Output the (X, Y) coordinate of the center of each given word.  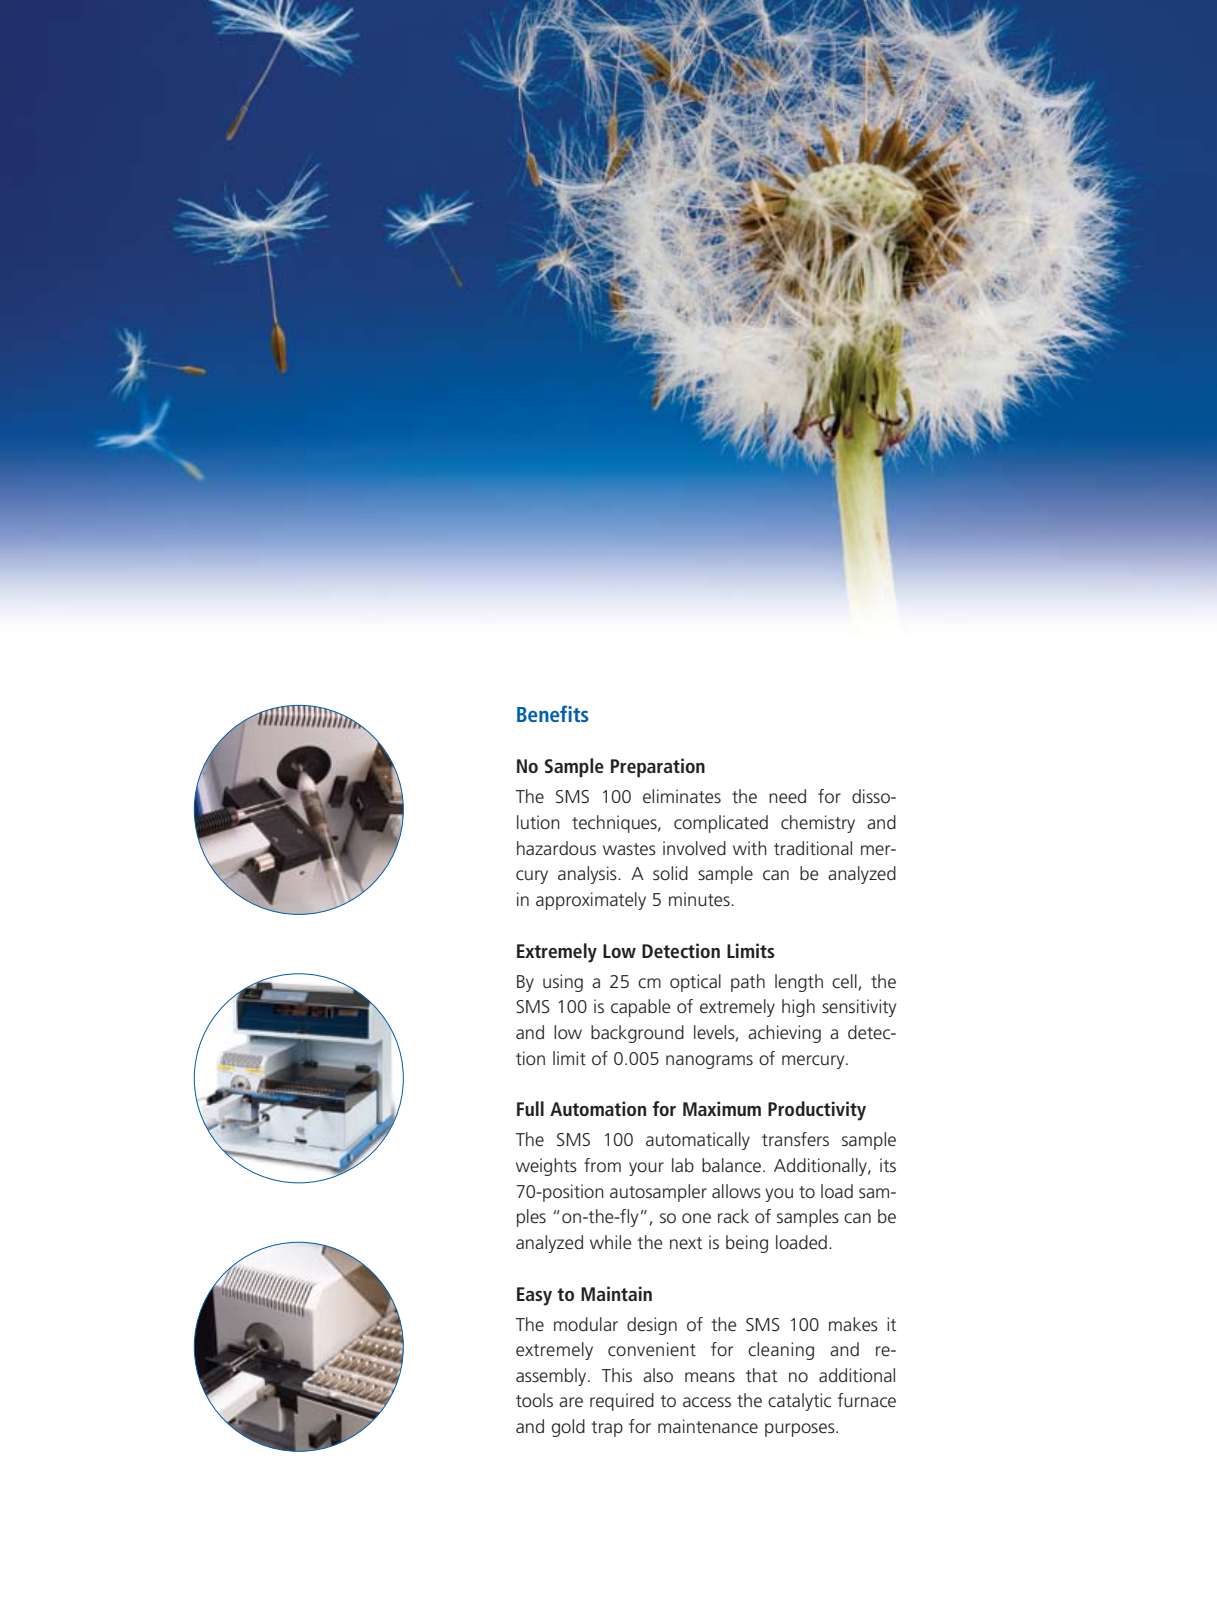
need (787, 796)
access (707, 1402)
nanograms (709, 1062)
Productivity (817, 1111)
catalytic (799, 1402)
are (571, 1402)
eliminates (682, 796)
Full (530, 1108)
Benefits (553, 713)
